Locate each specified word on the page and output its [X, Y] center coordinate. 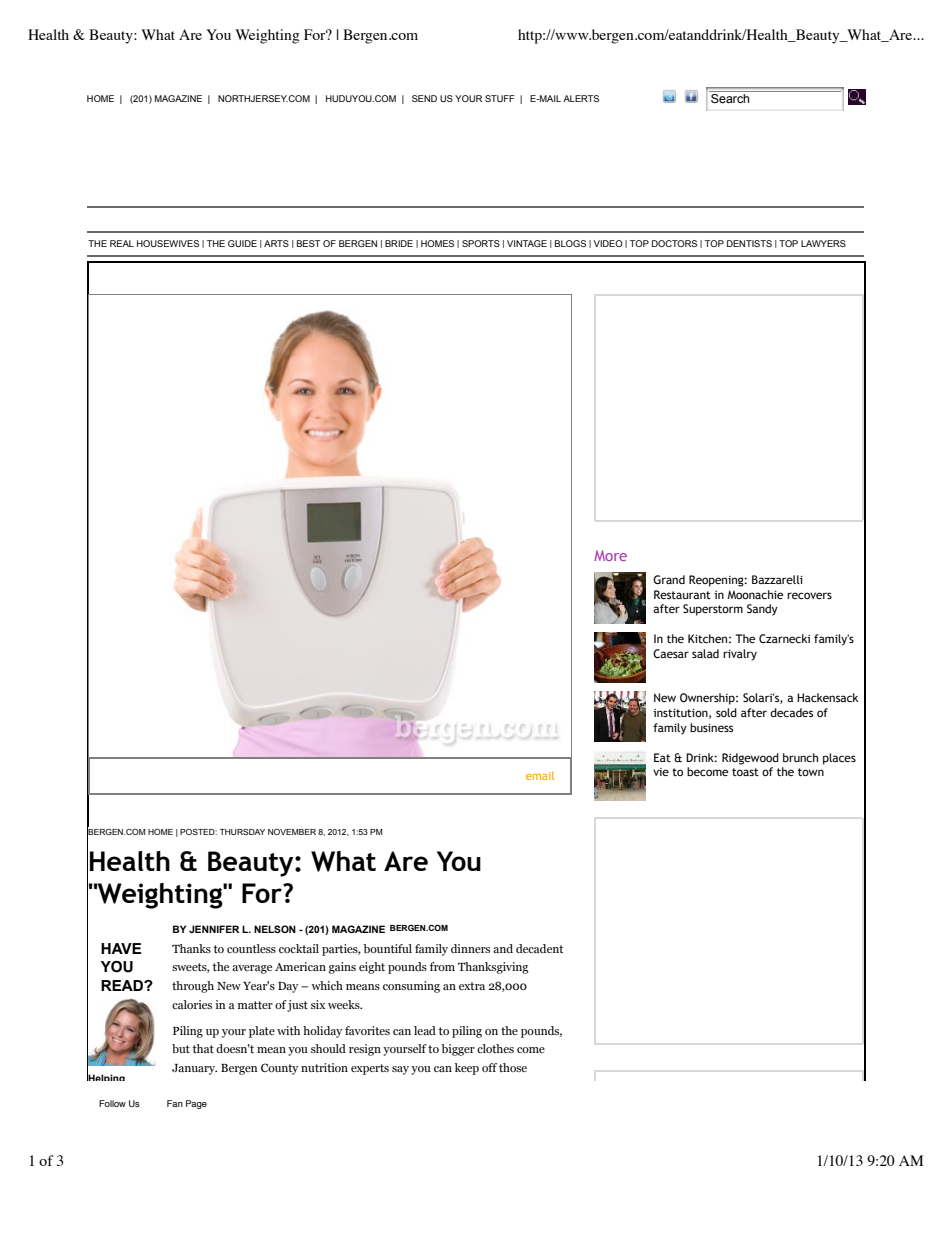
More [610, 555]
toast [745, 772]
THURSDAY [242, 832]
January [194, 1069]
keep [467, 1069]
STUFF [500, 98]
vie [661, 772]
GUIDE [242, 243]
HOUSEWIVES [168, 243]
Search [730, 98]
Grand [669, 579]
